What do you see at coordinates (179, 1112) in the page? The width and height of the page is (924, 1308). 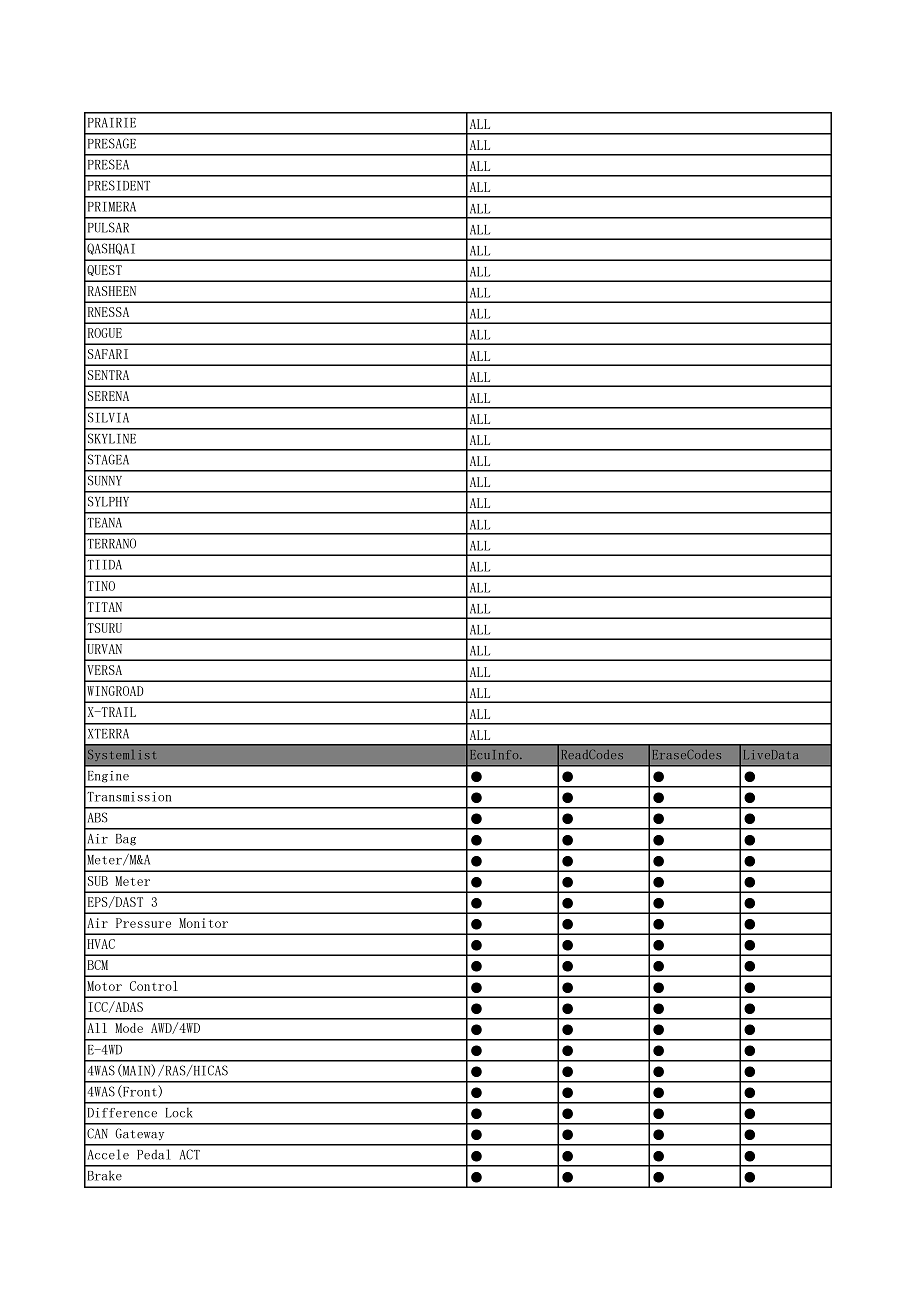 I see `Lock` at bounding box center [179, 1112].
